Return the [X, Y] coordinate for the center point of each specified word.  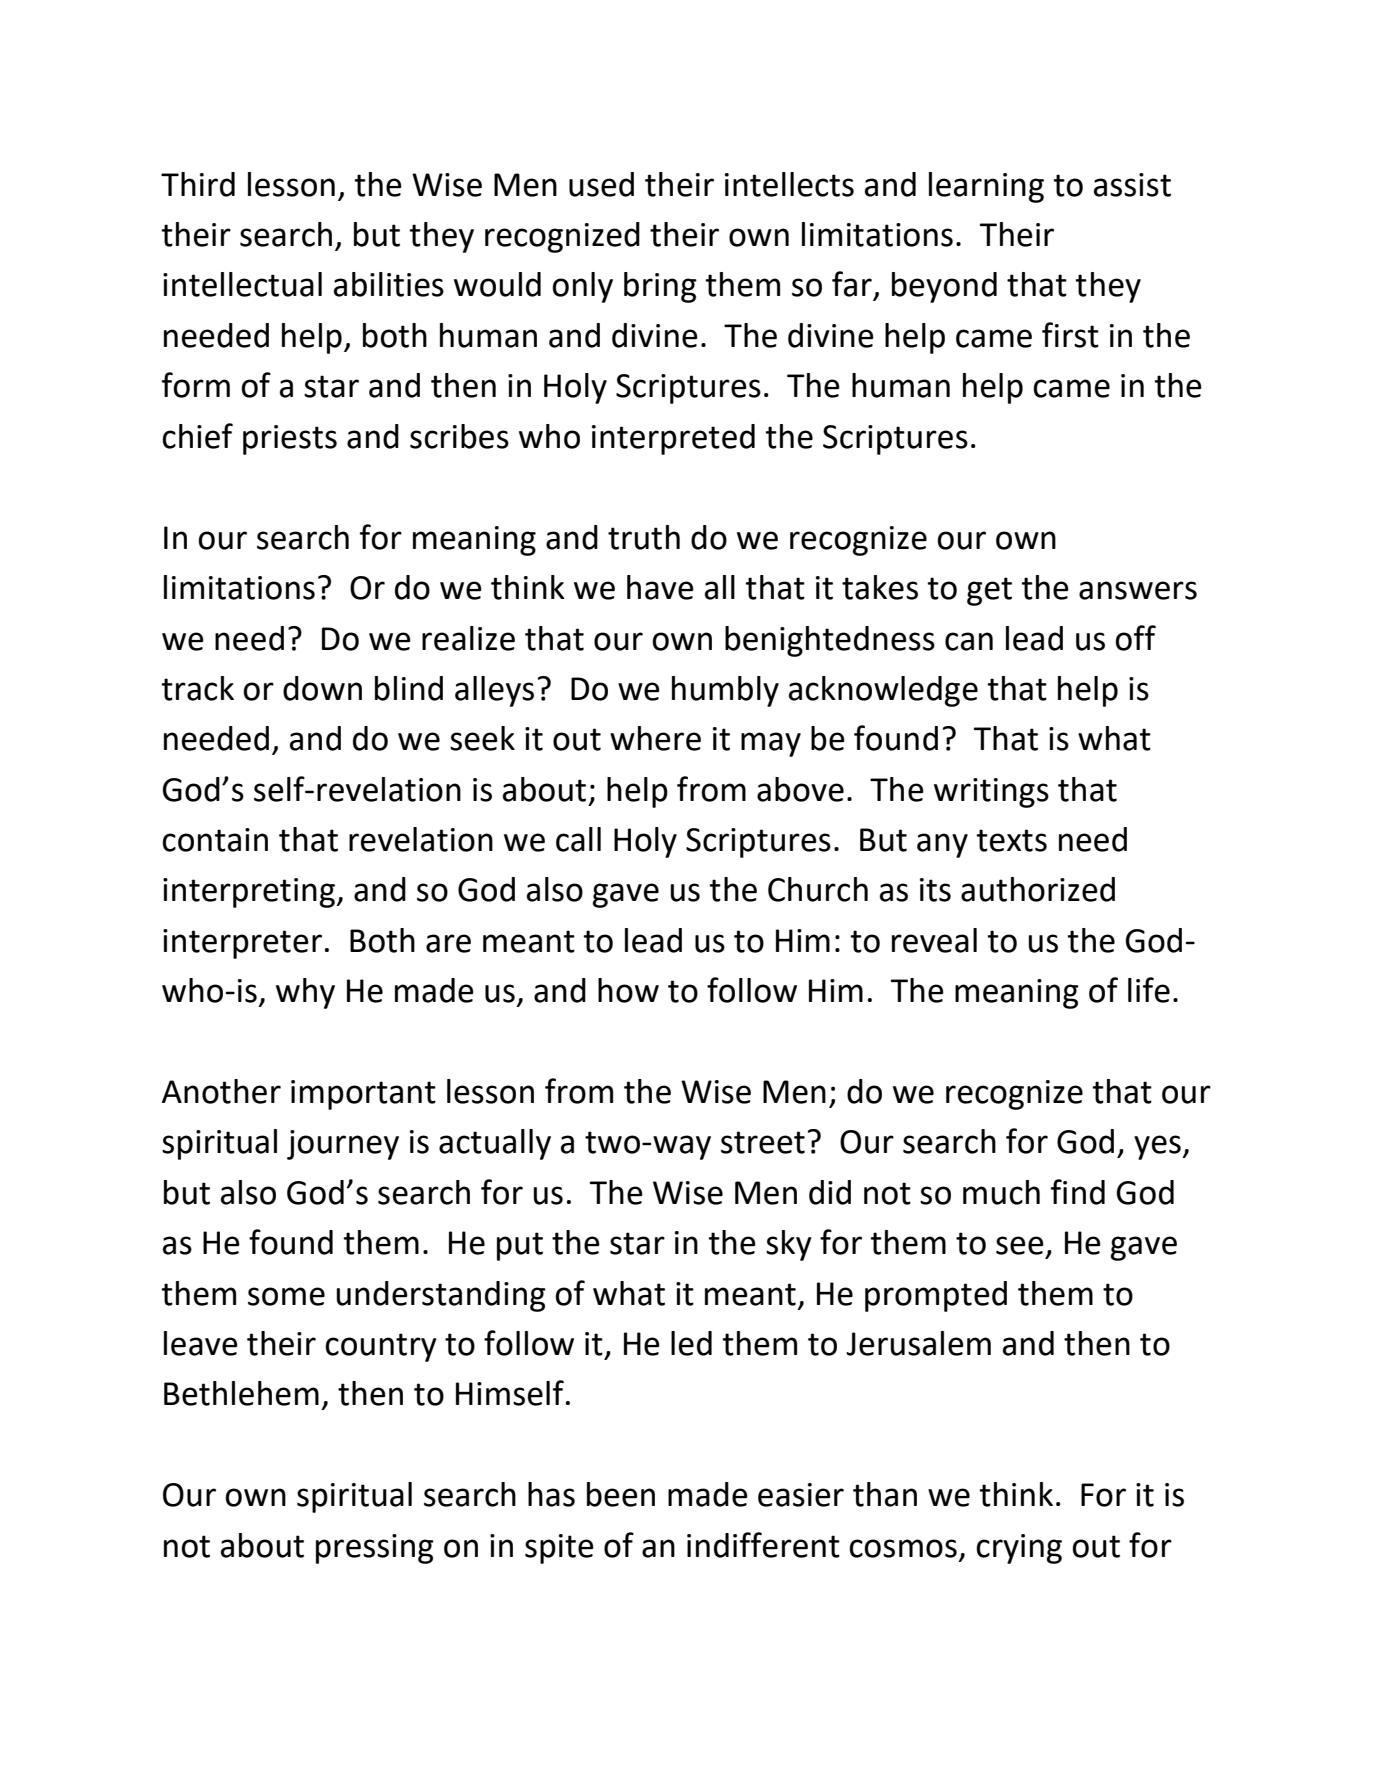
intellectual [242, 284]
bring [660, 287]
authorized [1038, 889]
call [578, 839]
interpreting [250, 893]
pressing [375, 1549]
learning [986, 187]
